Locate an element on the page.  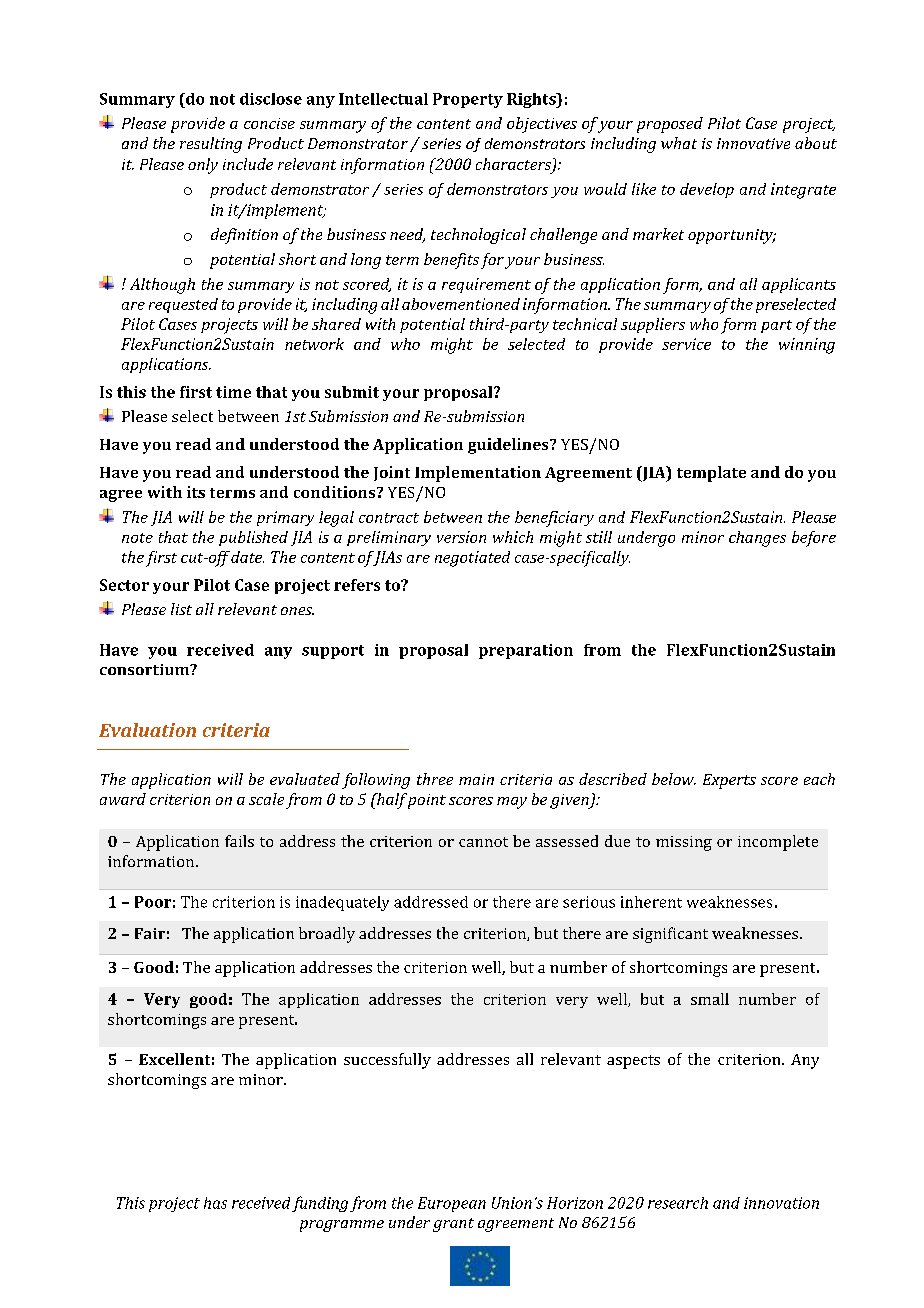
broadly is located at coordinates (327, 935).
